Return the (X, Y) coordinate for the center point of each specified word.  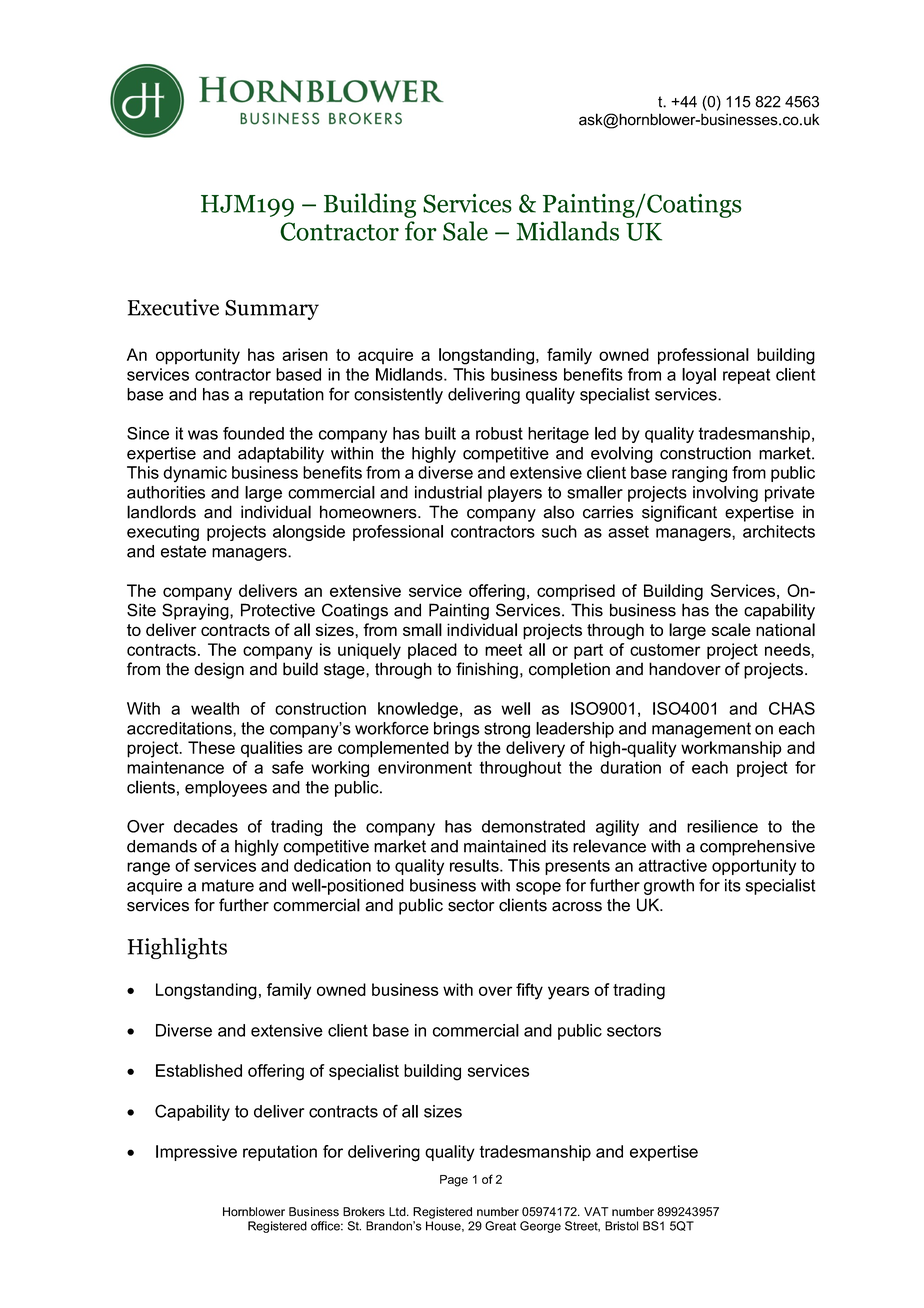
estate (183, 551)
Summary (272, 310)
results (475, 865)
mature (228, 885)
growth (669, 887)
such (559, 531)
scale (731, 629)
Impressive (196, 1153)
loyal (699, 376)
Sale (465, 231)
